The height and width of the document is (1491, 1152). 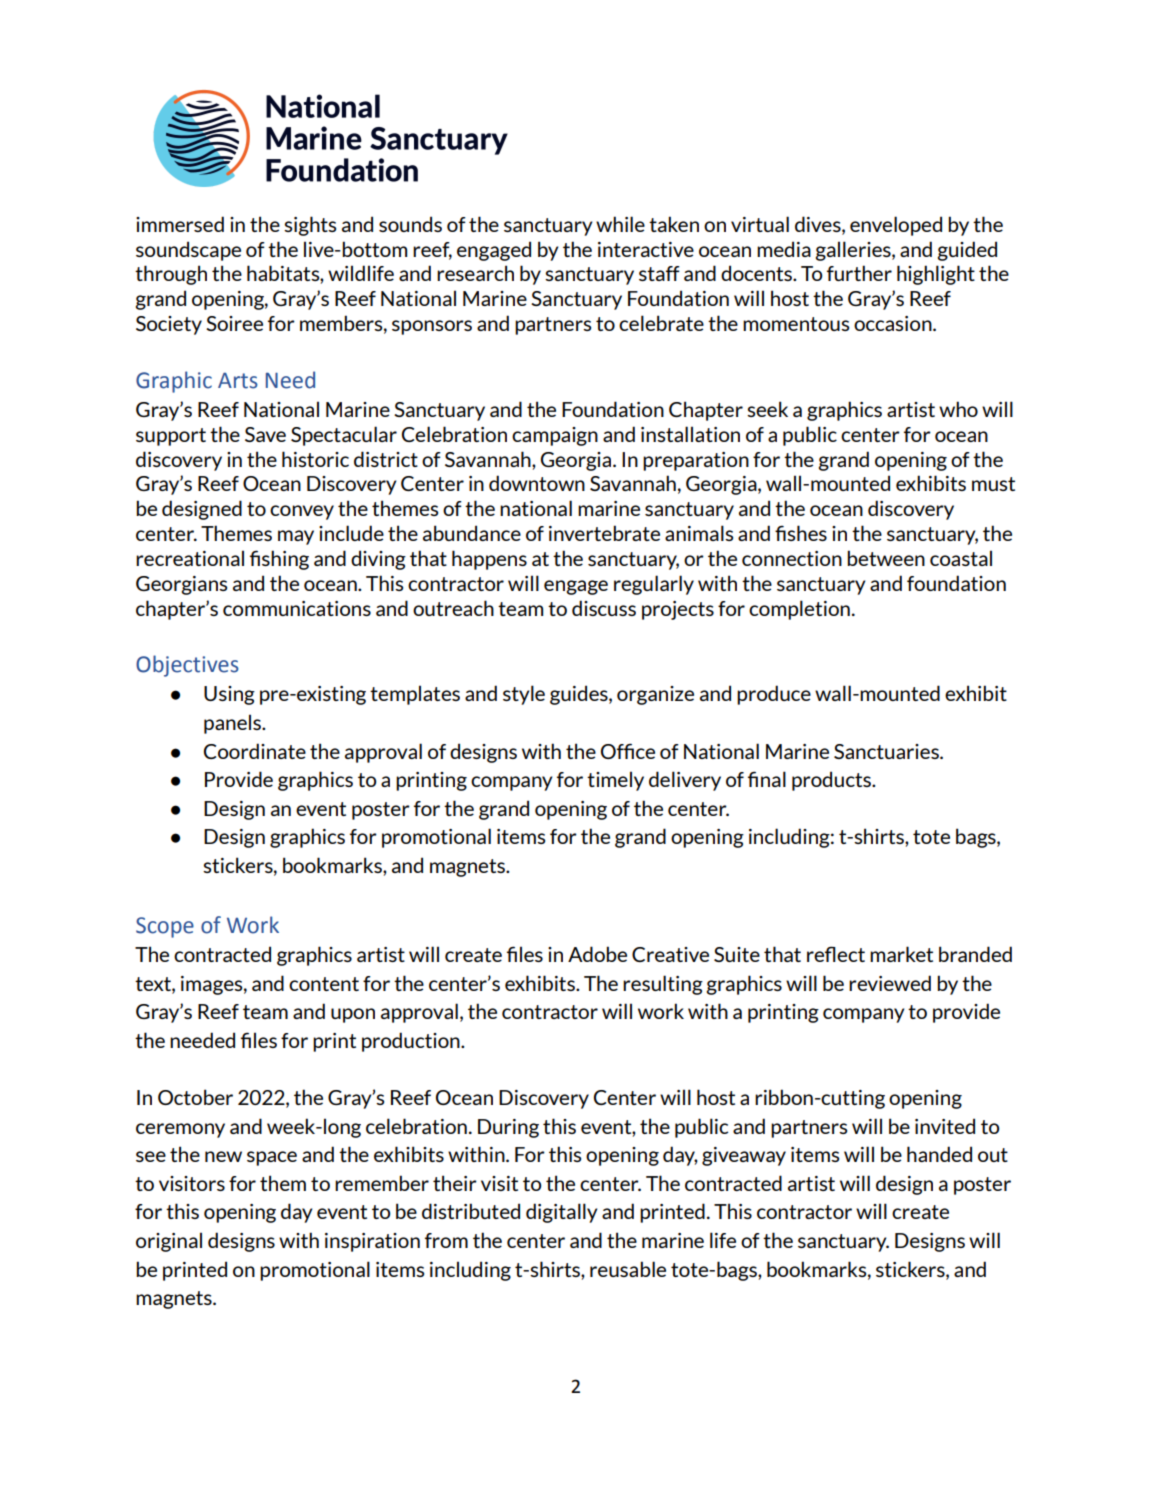 What do you see at coordinates (537, 483) in the document?
I see `downtown` at bounding box center [537, 483].
